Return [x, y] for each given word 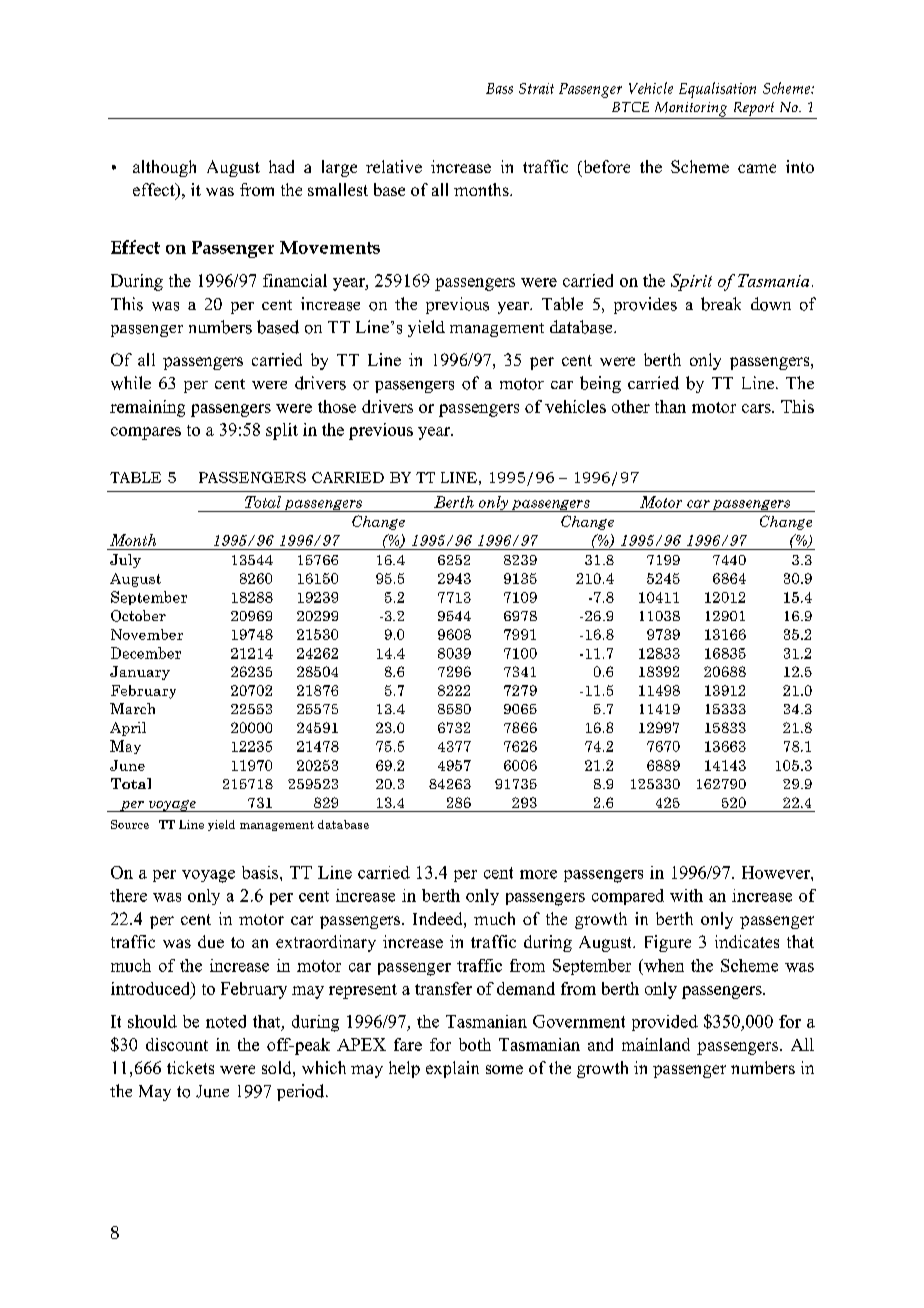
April [128, 729]
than [670, 406]
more [538, 874]
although [164, 168]
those [337, 406]
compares [146, 433]
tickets [190, 1067]
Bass [499, 88]
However [777, 872]
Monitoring [691, 110]
